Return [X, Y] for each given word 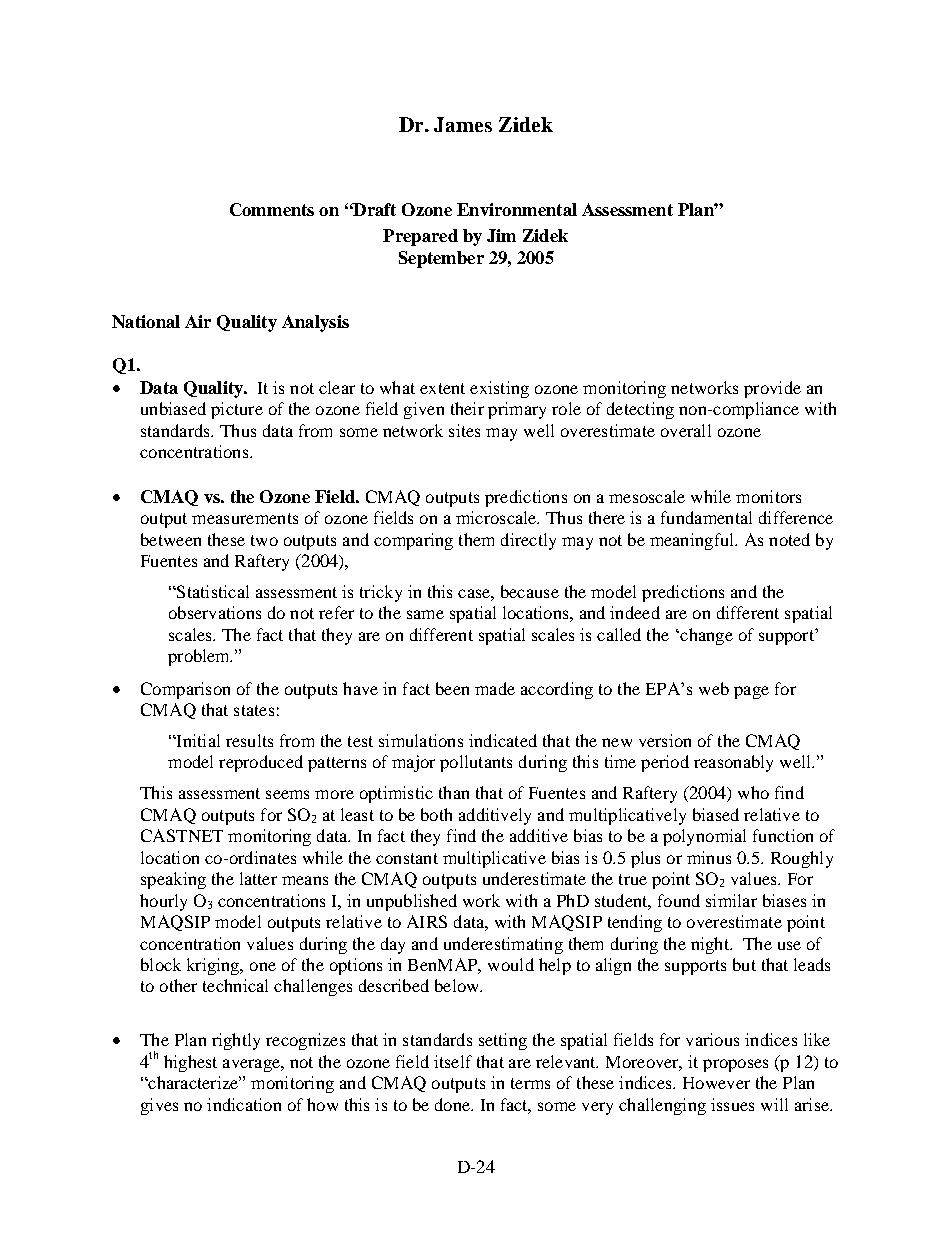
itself [453, 1061]
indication [244, 1104]
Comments [272, 209]
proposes [735, 1065]
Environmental [517, 209]
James [463, 124]
